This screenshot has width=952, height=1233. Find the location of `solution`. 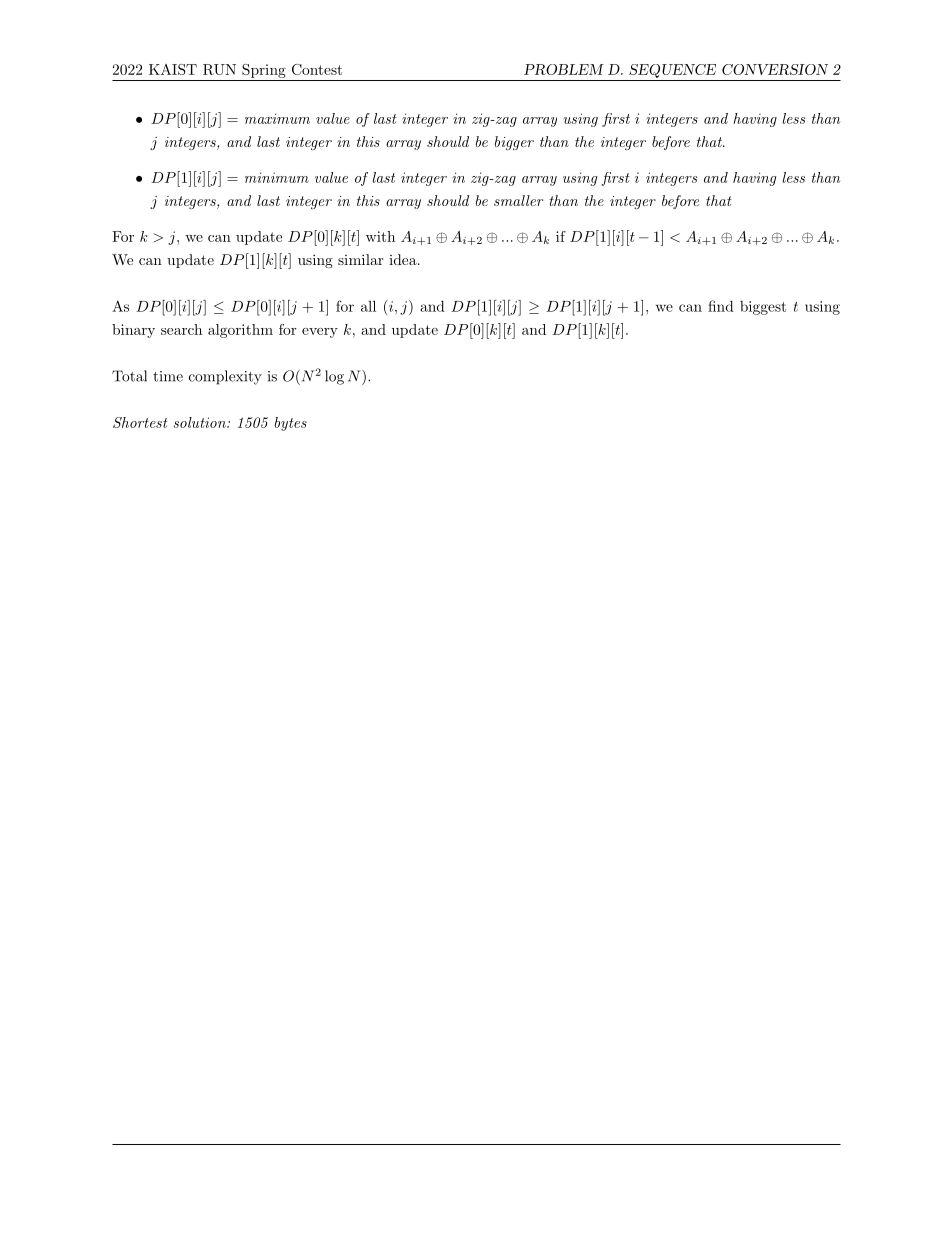

solution is located at coordinates (200, 422).
